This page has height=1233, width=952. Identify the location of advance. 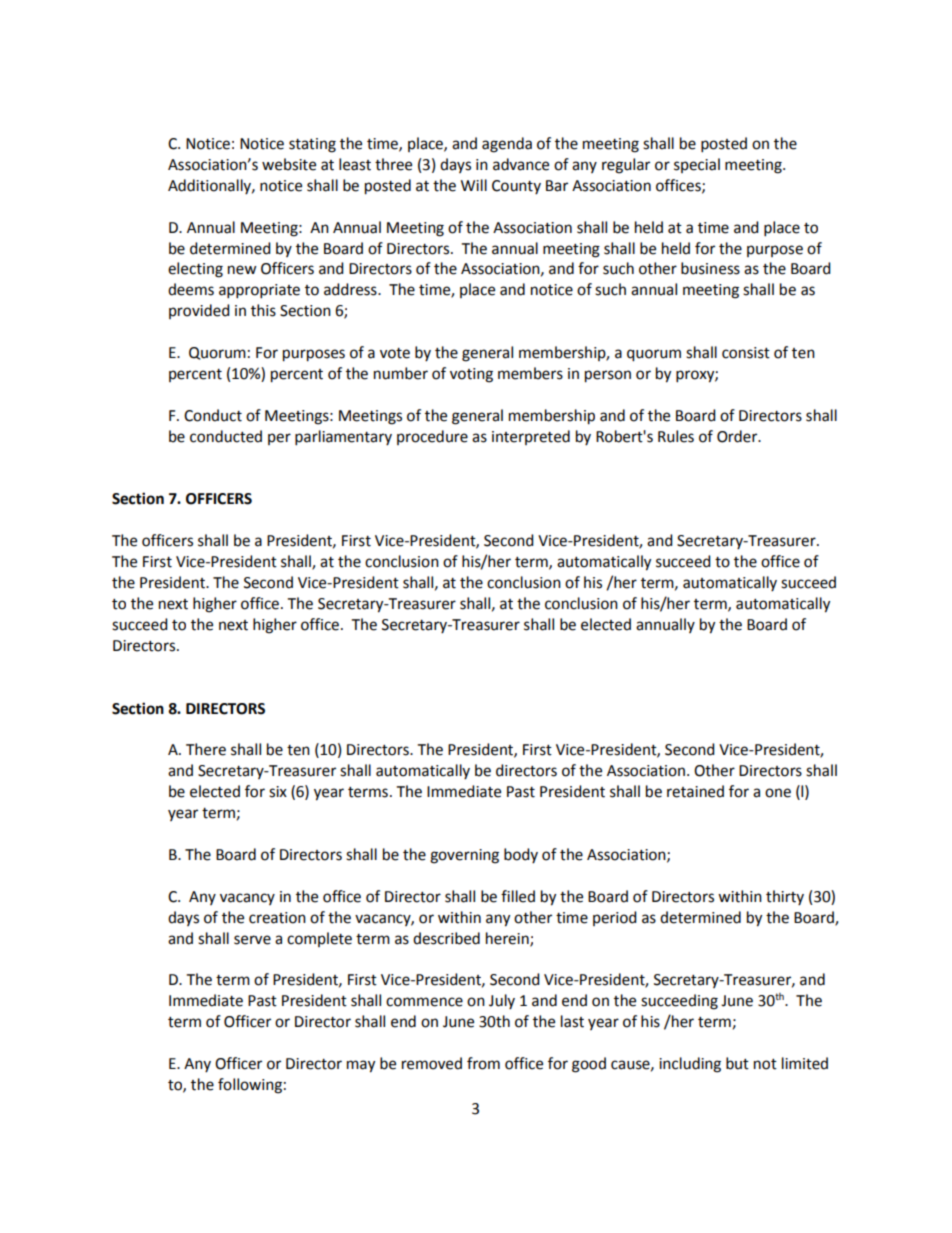
(521, 164).
